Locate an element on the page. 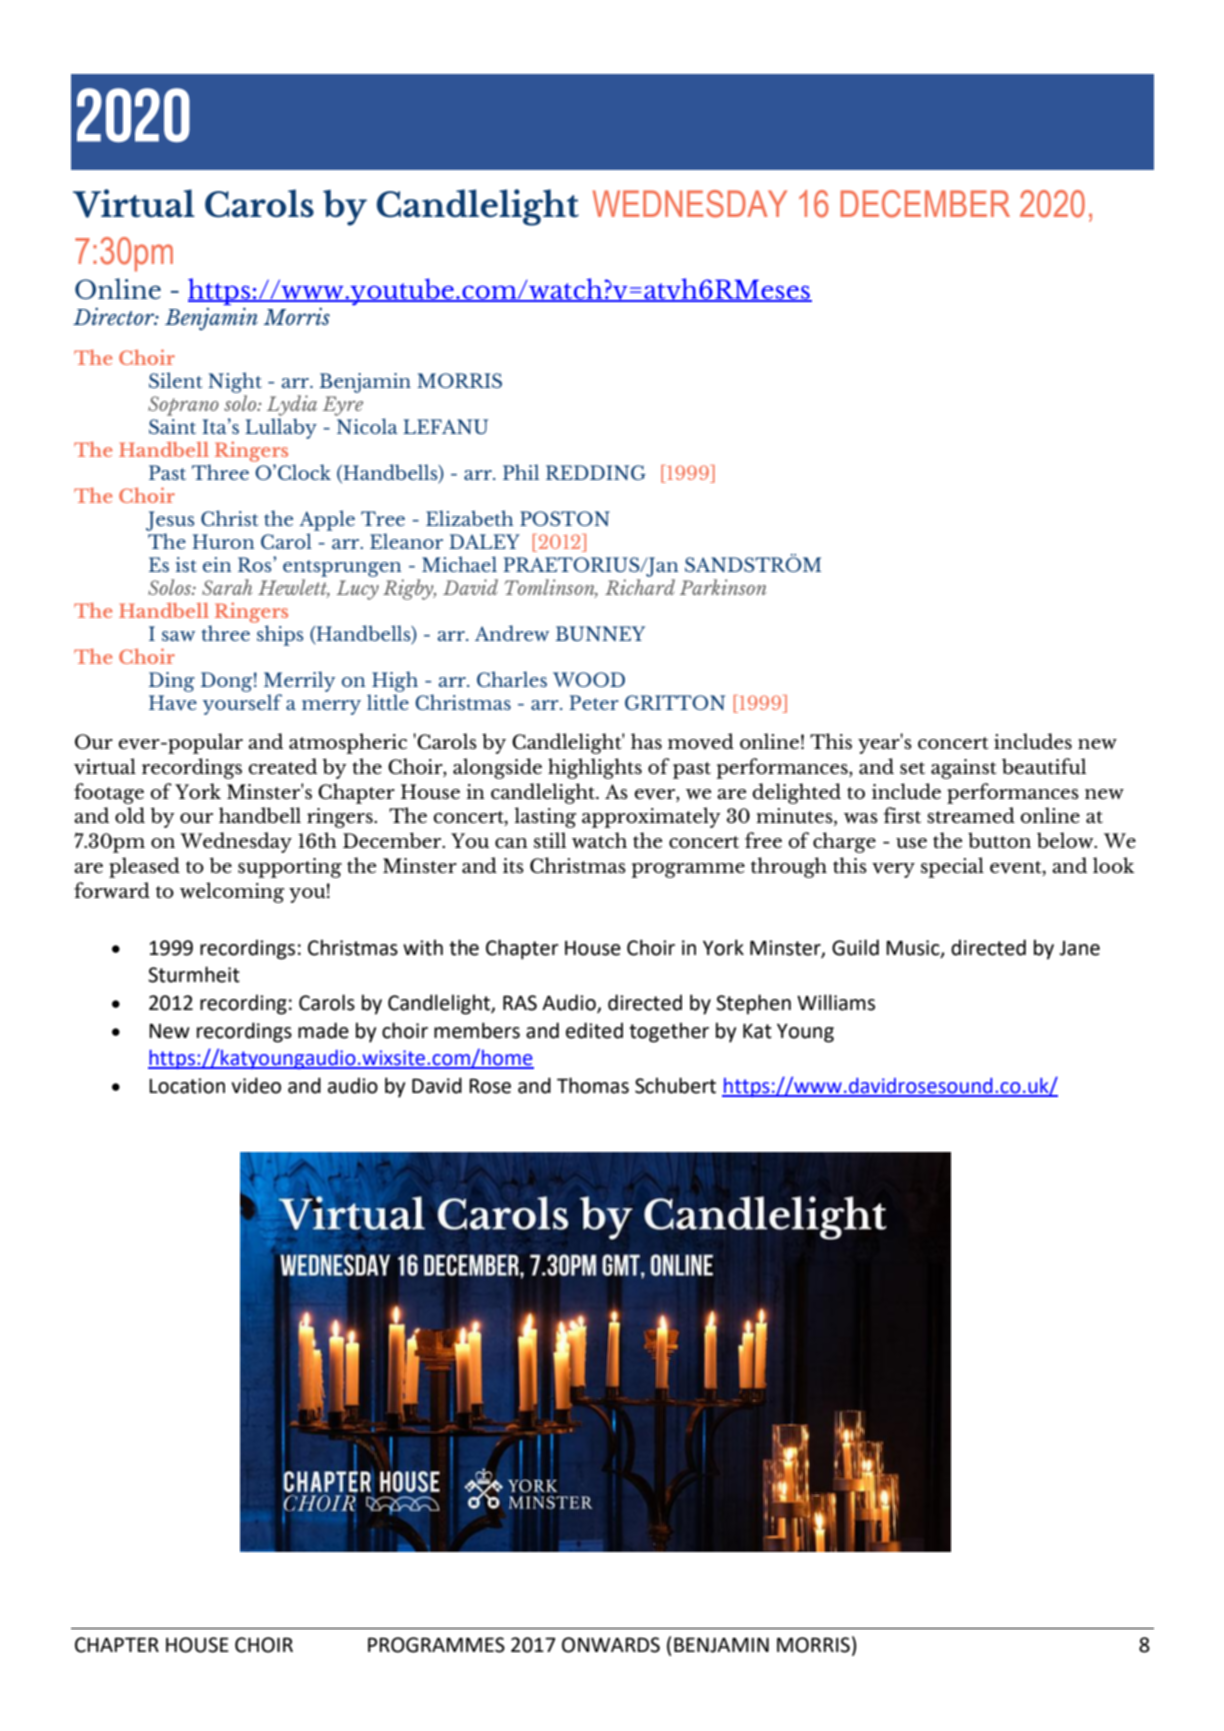  Schubert is located at coordinates (675, 1085).
